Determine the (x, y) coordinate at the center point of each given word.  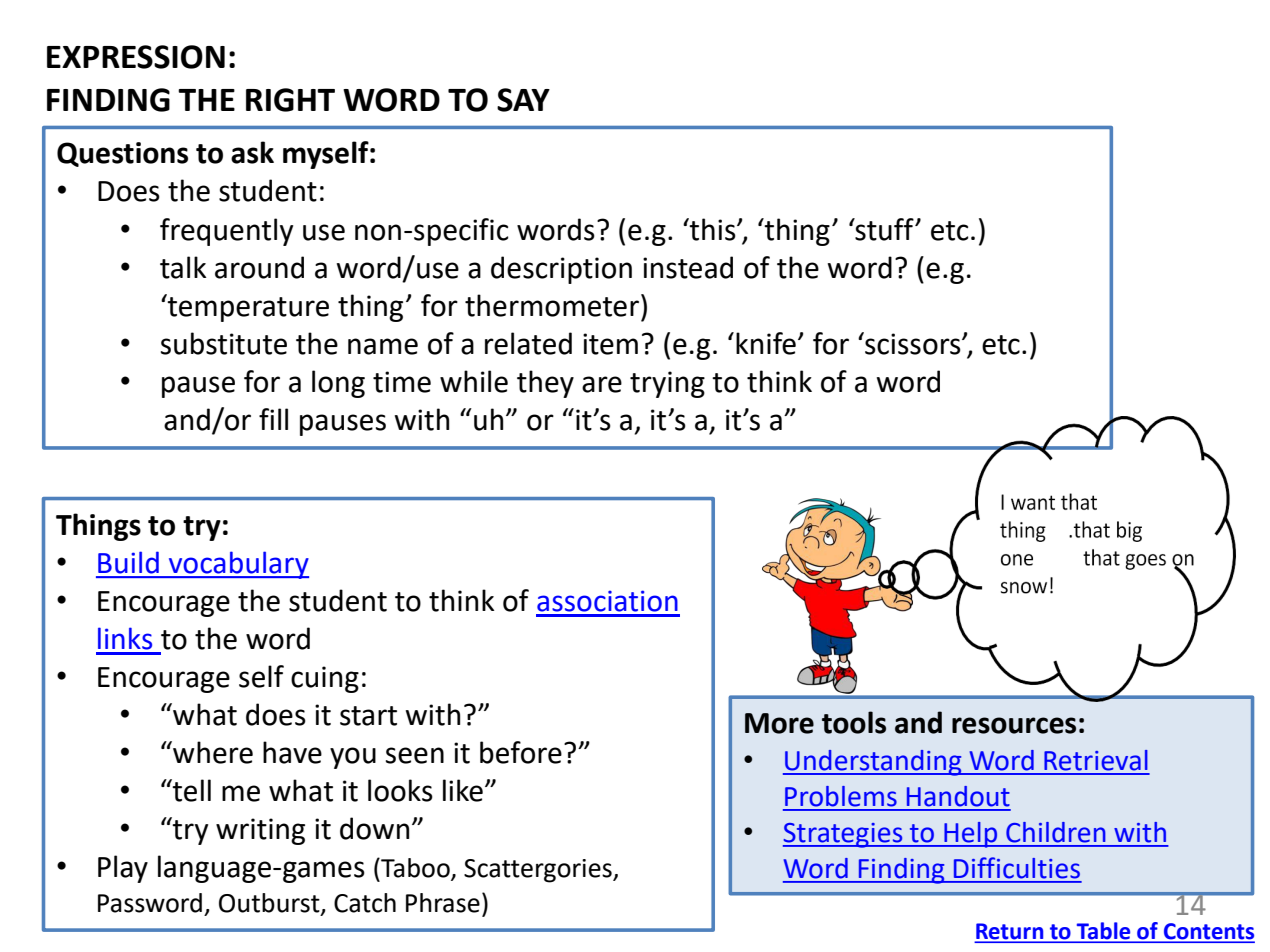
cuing (325, 679)
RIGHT (290, 100)
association (607, 601)
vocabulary (238, 565)
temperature (247, 308)
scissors (913, 343)
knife (766, 343)
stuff (884, 229)
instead (688, 267)
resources (1014, 725)
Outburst (270, 904)
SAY (523, 100)
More (779, 723)
